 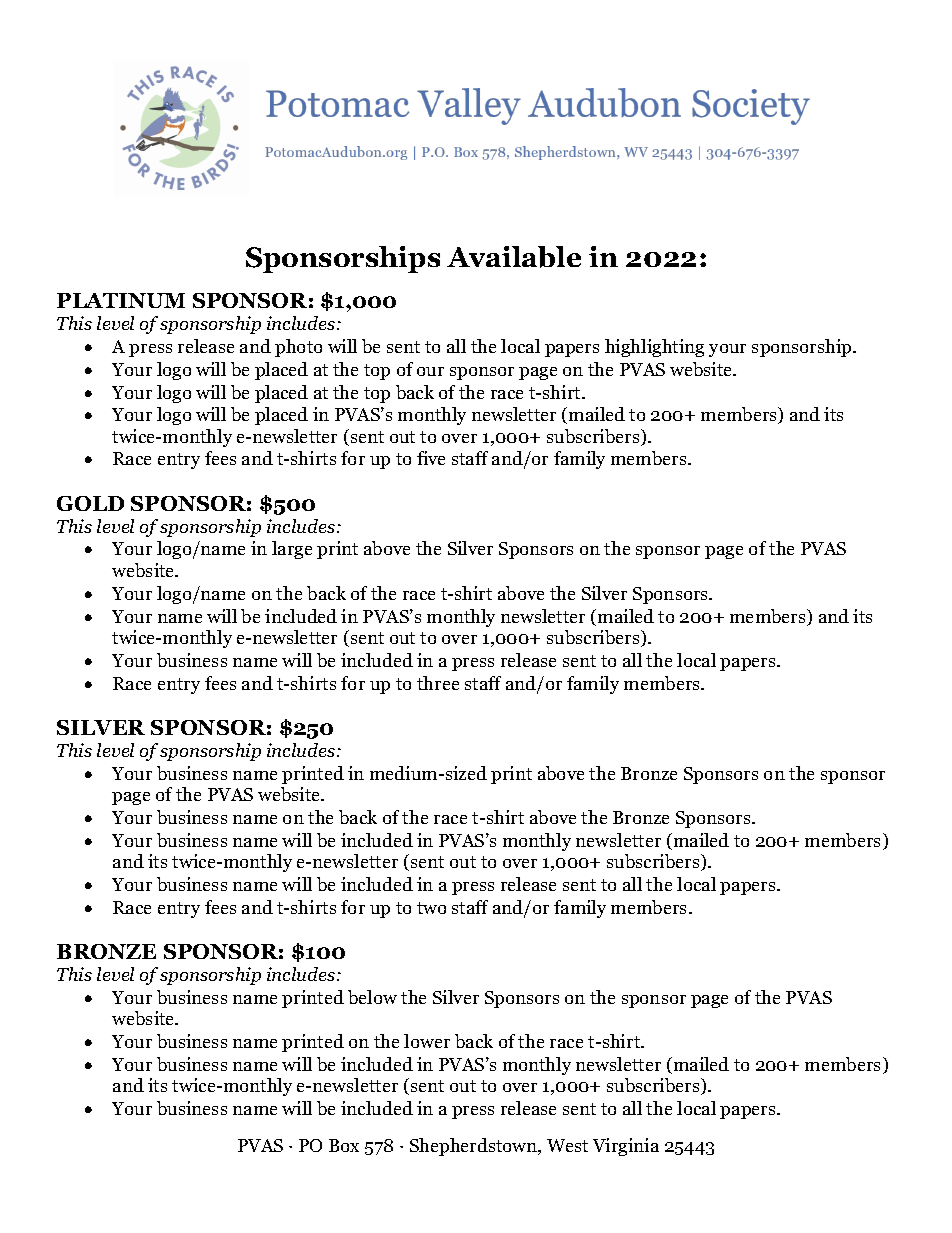 I want to click on Box, so click(x=344, y=1145).
